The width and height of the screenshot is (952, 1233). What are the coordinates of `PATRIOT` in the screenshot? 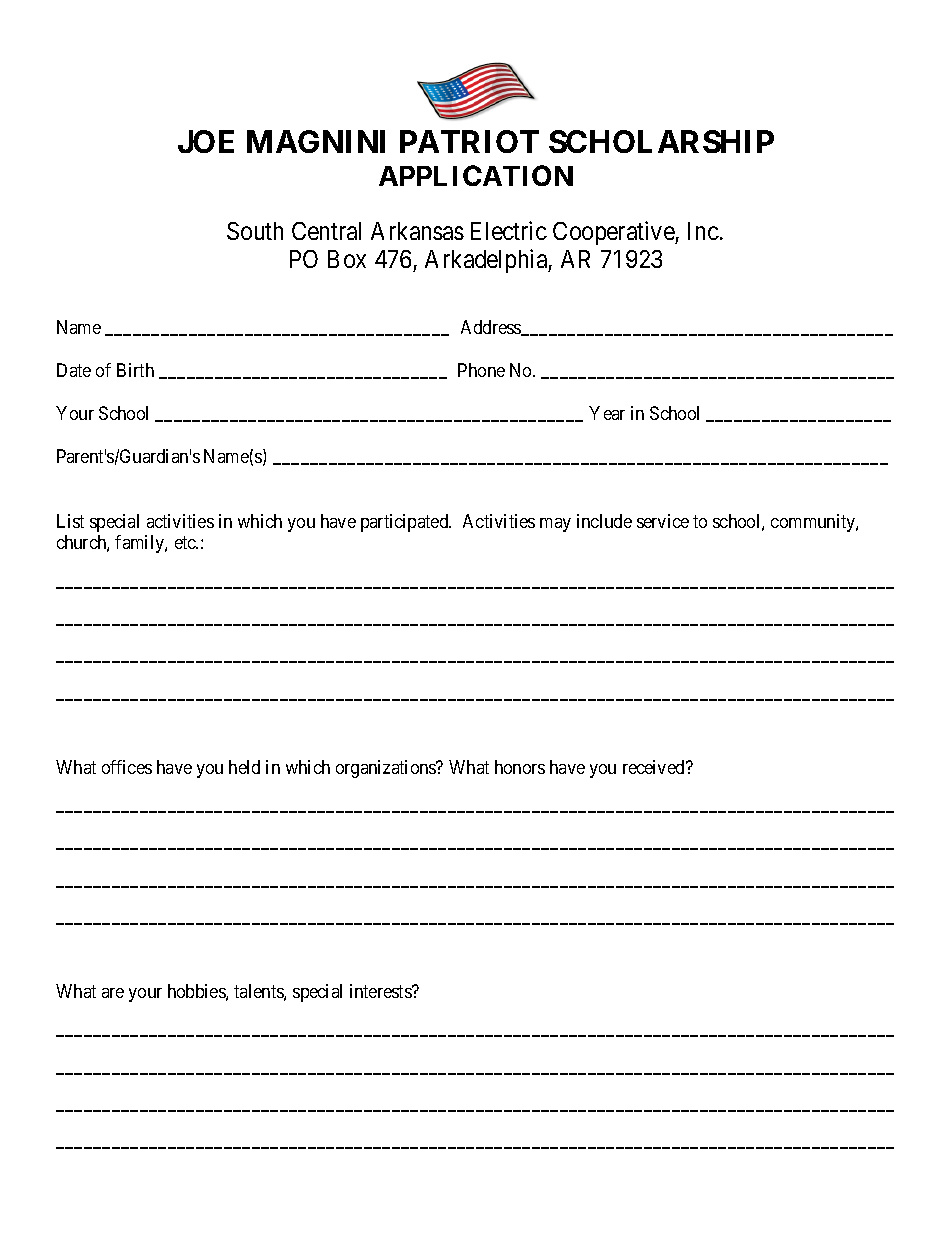 It's located at (469, 141).
